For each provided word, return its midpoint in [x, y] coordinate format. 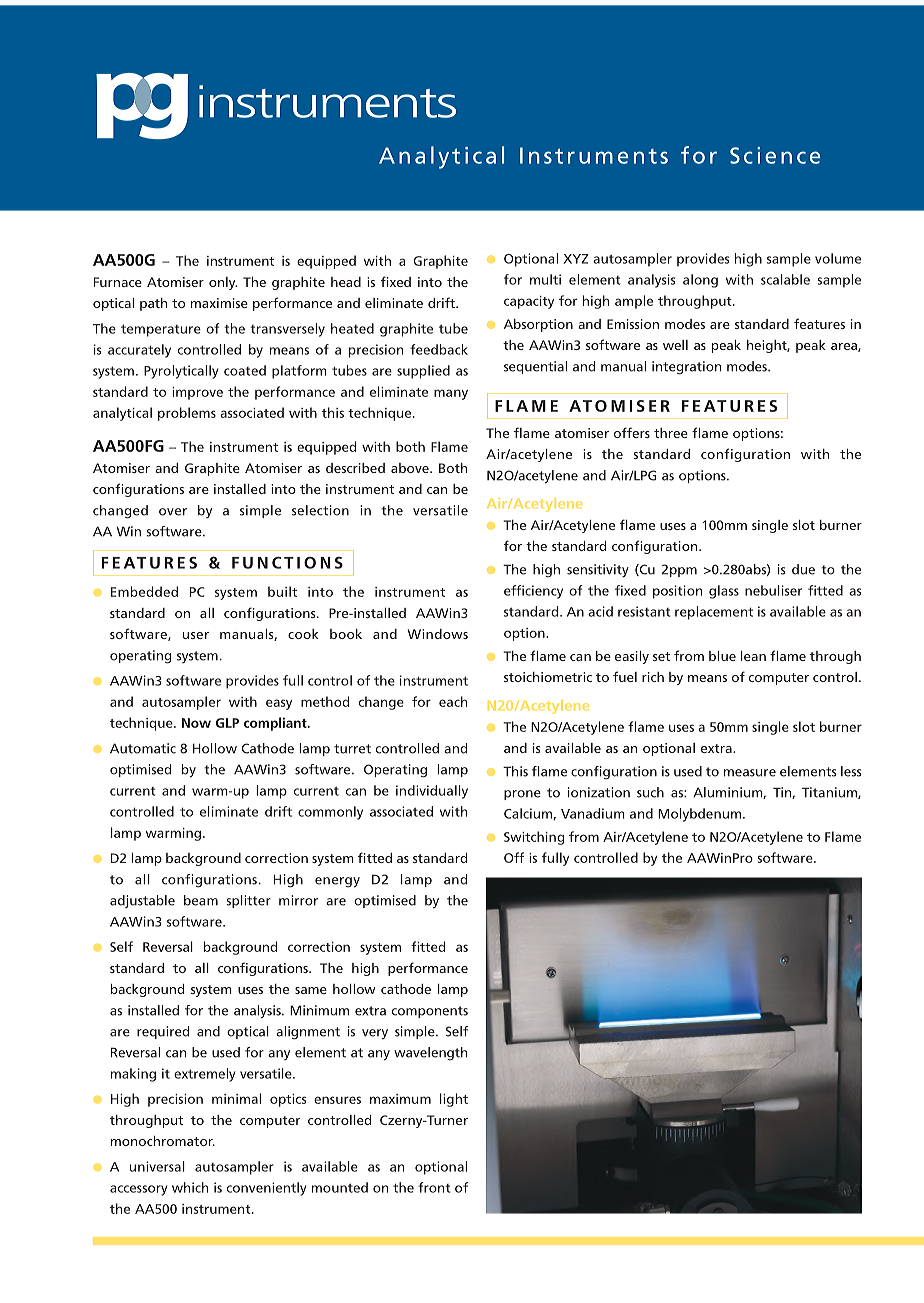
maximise [219, 303]
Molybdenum [699, 815]
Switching [534, 838]
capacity [529, 302]
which [190, 1187]
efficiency [533, 592]
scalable [785, 279]
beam [201, 900]
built [282, 591]
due [803, 569]
